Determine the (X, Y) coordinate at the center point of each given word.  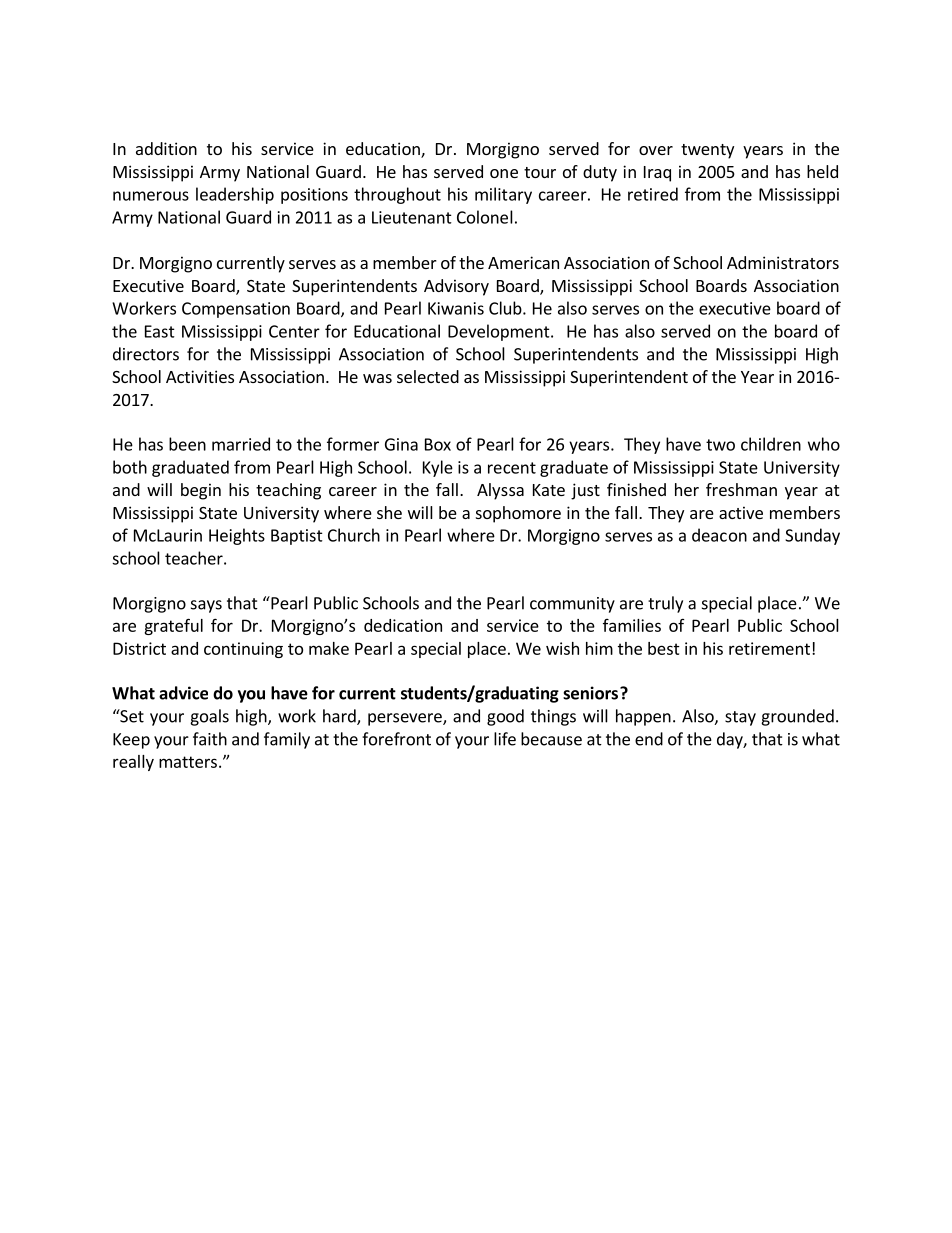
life (505, 739)
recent (512, 468)
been (187, 444)
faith (210, 739)
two (720, 445)
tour (540, 172)
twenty (707, 151)
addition (166, 148)
